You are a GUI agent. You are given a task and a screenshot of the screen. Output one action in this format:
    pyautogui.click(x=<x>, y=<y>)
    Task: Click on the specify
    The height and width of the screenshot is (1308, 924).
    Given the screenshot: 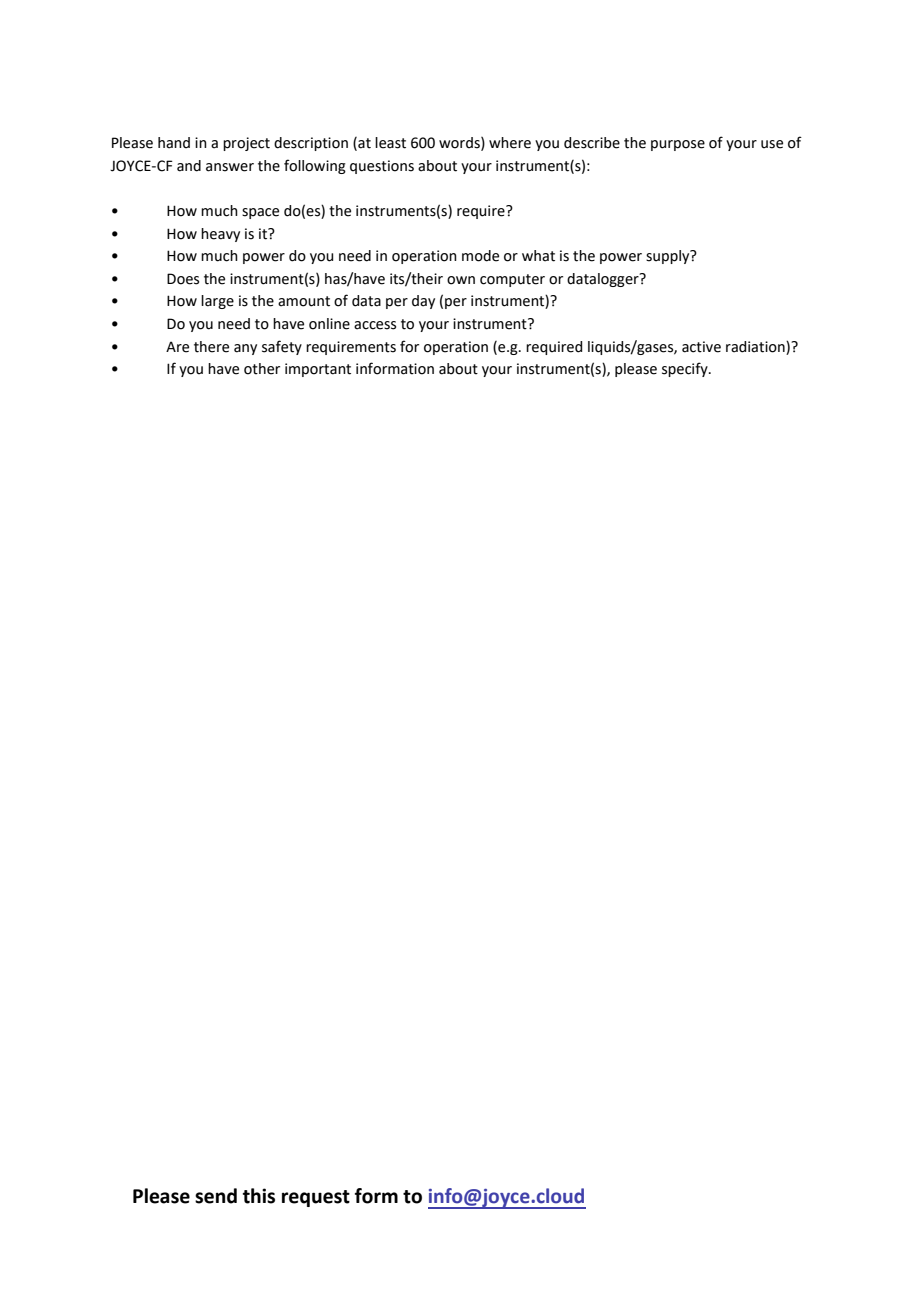 What is the action you would take?
    pyautogui.click(x=686, y=369)
